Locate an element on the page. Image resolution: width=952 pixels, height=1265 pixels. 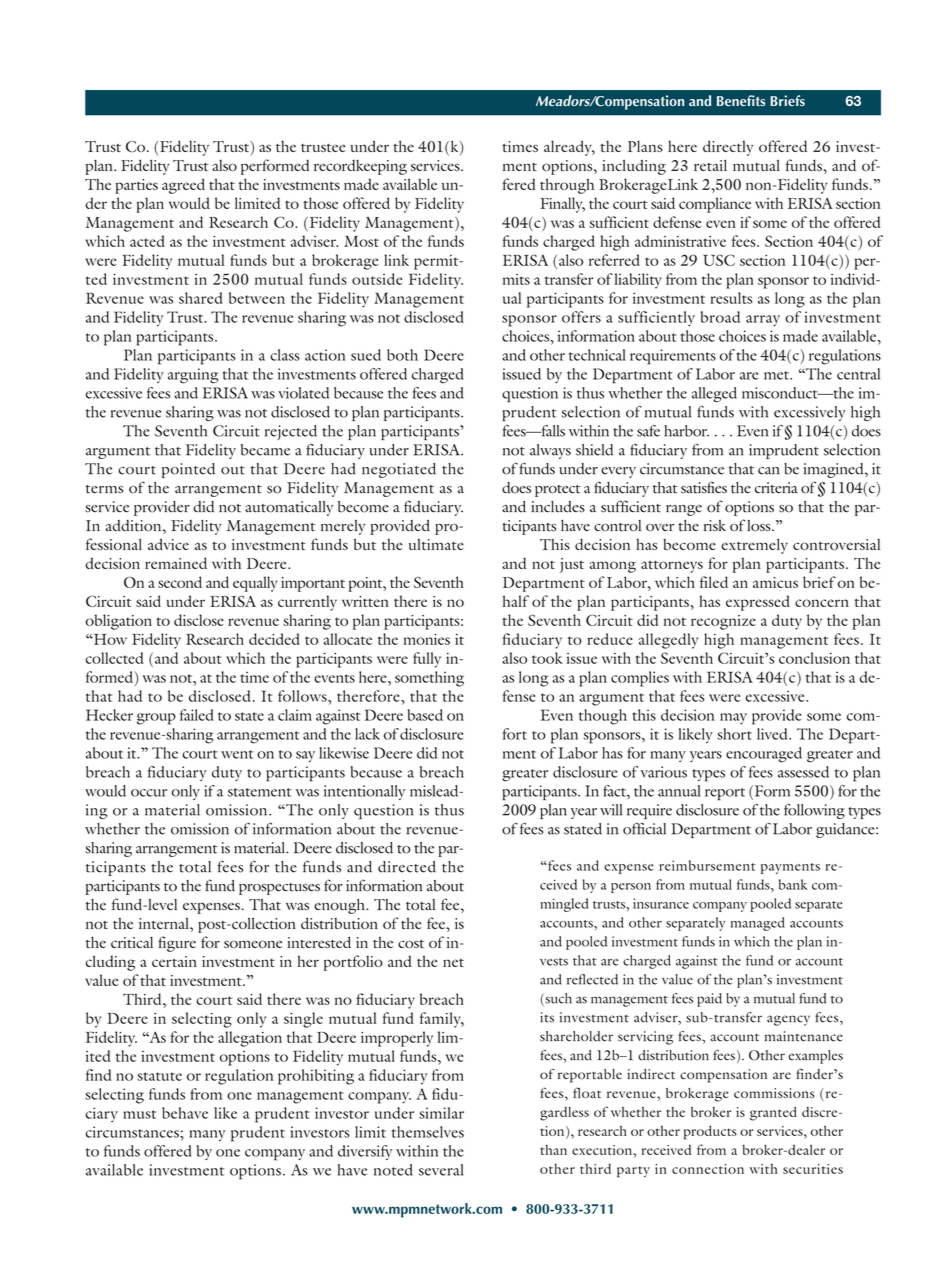
monies is located at coordinates (427, 639).
